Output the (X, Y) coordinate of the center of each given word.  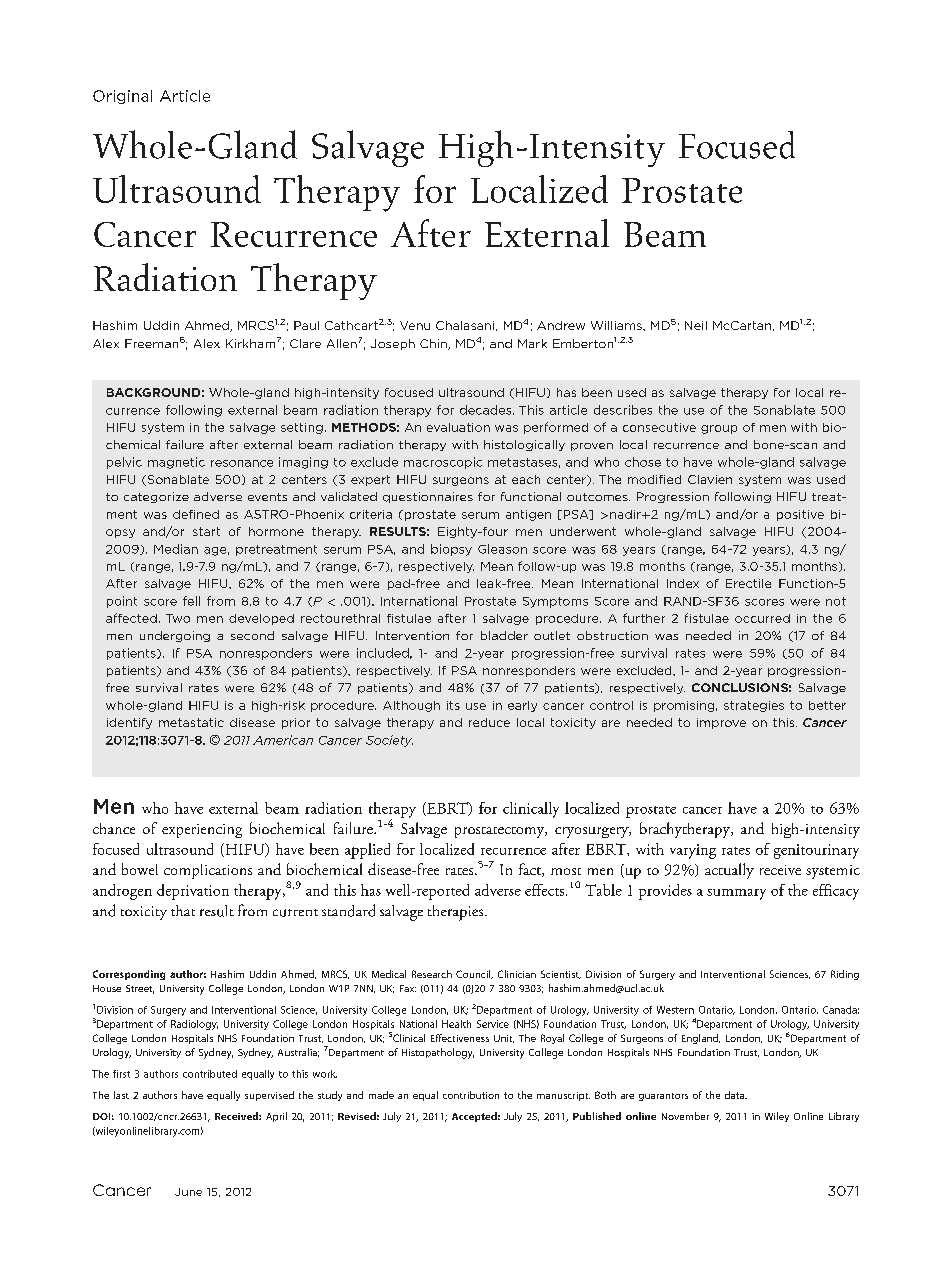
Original (122, 97)
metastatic (191, 722)
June (188, 1192)
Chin (434, 344)
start (206, 531)
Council (474, 974)
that (183, 910)
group (719, 429)
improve (721, 723)
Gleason (502, 549)
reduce (489, 722)
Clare (305, 343)
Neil (696, 325)
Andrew (561, 325)
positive (800, 515)
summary (736, 894)
